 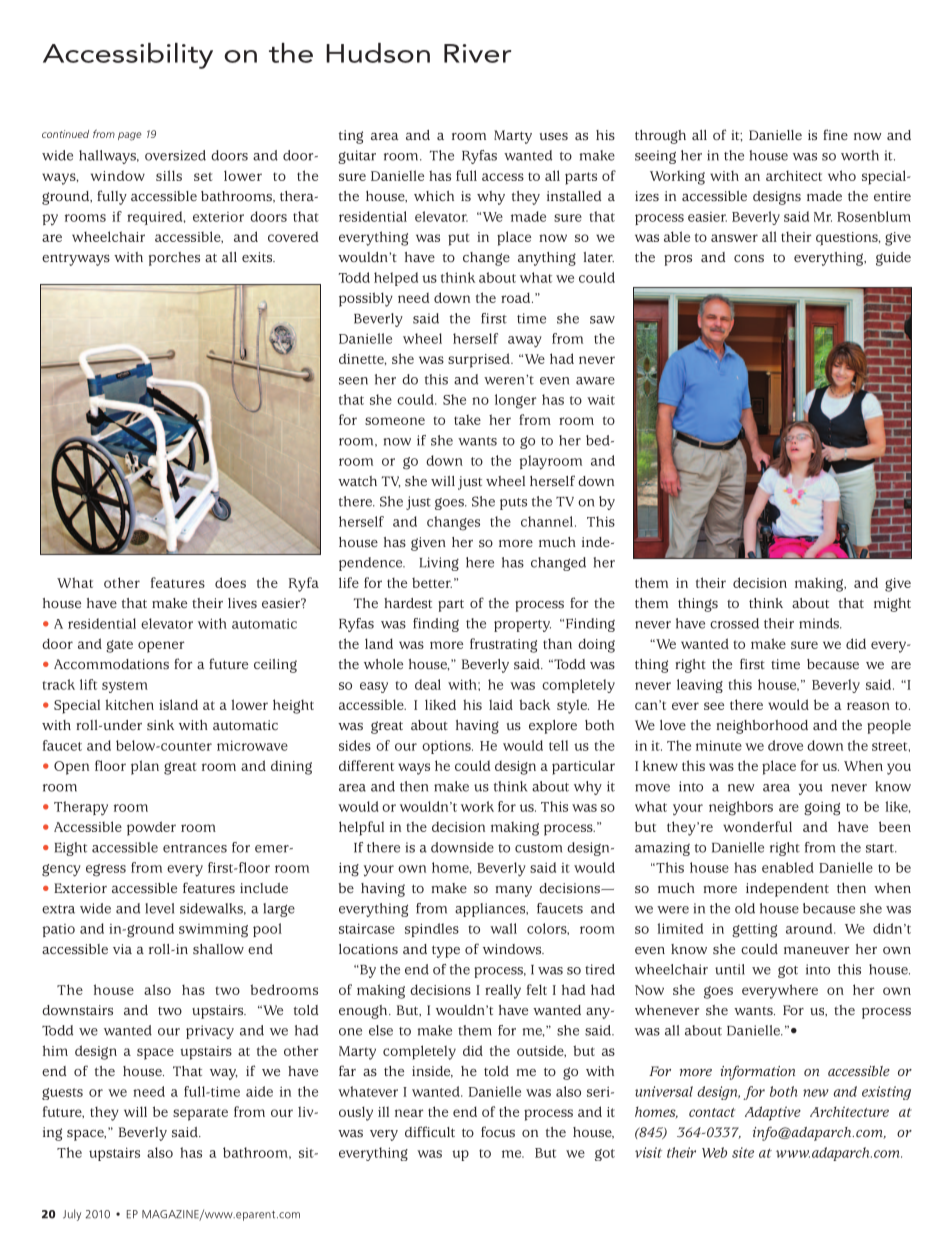 I want to click on site, so click(x=743, y=1152).
